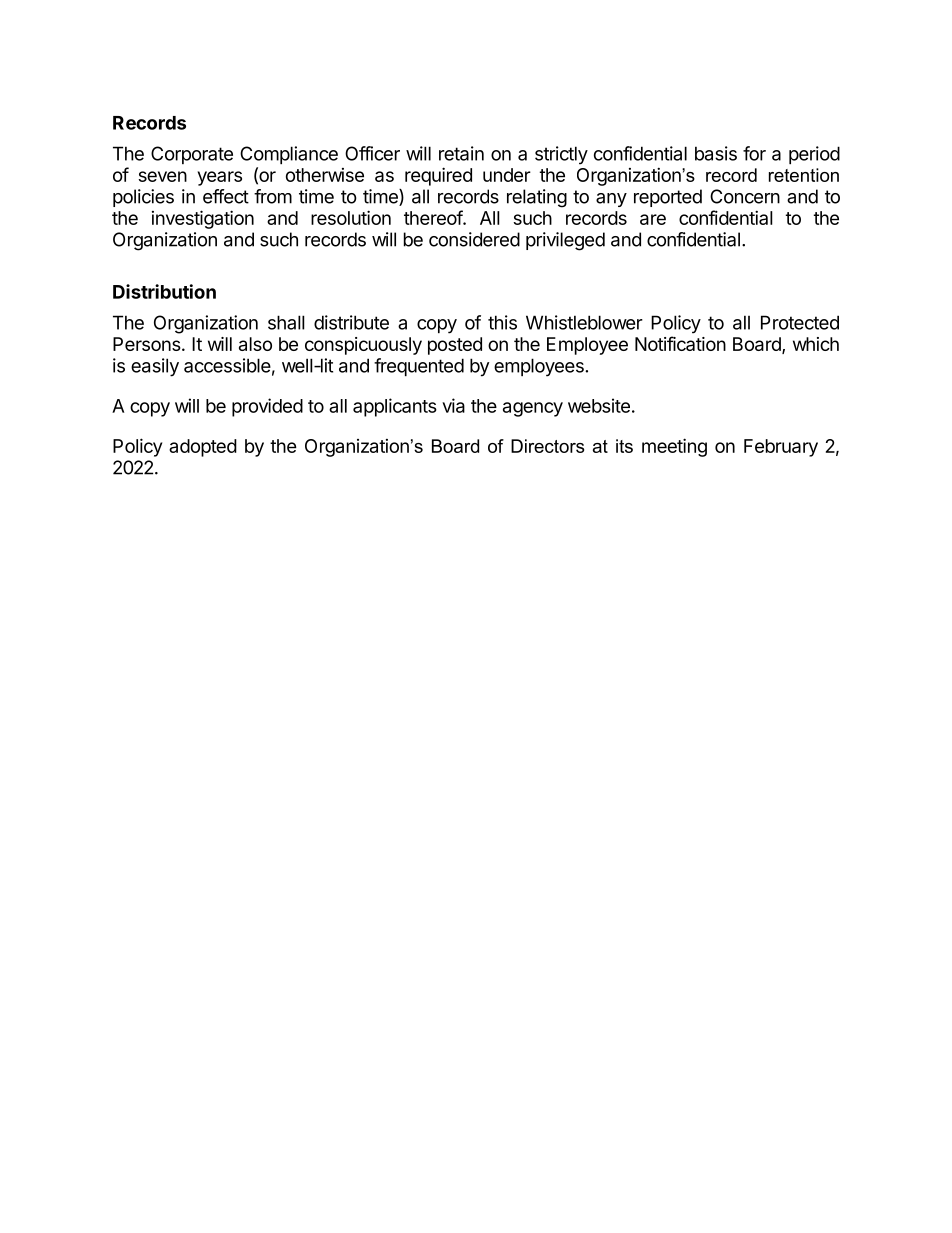 The height and width of the screenshot is (1233, 952). I want to click on Protected, so click(800, 322).
